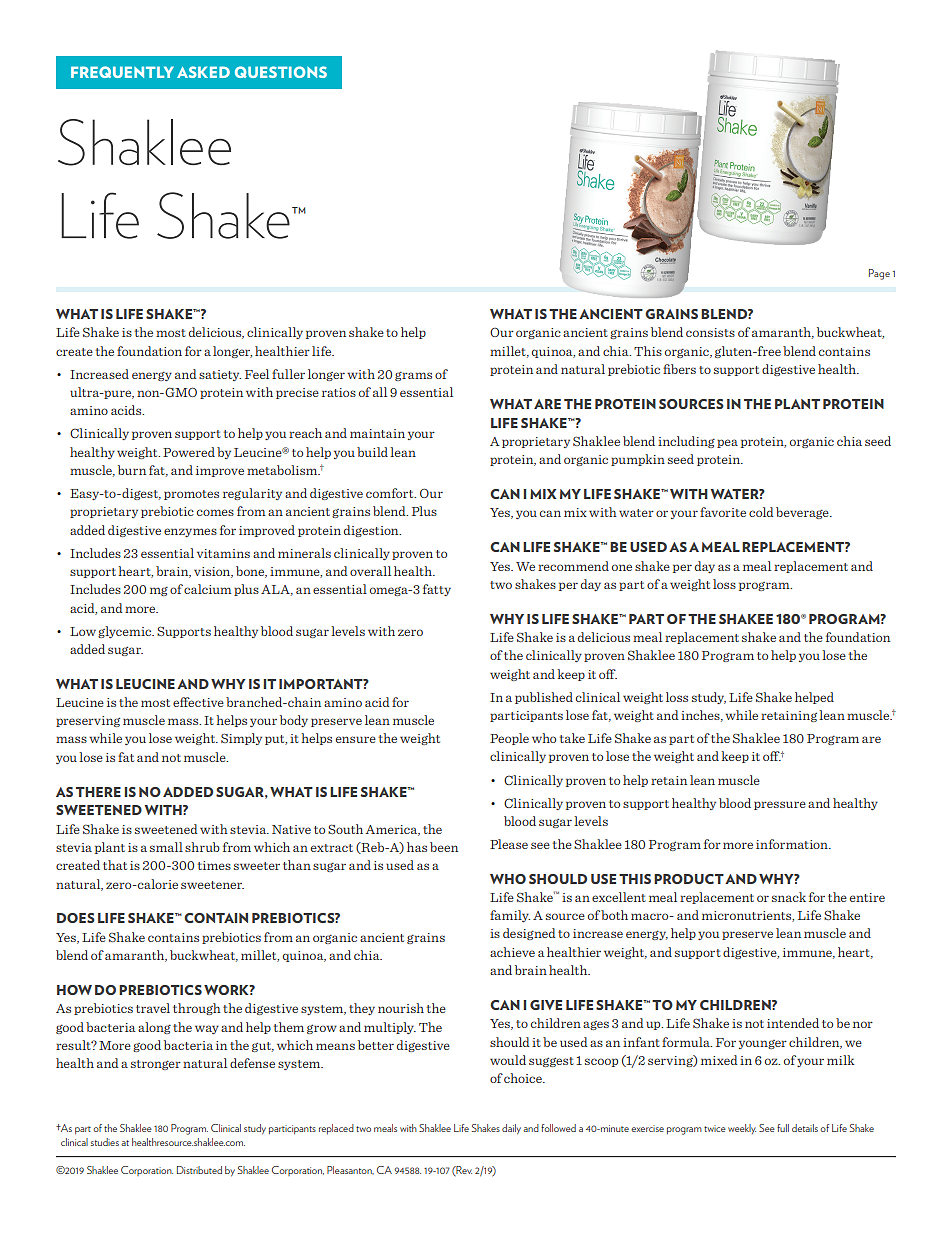 The image size is (952, 1233). What do you see at coordinates (879, 274) in the document?
I see `Page` at bounding box center [879, 274].
